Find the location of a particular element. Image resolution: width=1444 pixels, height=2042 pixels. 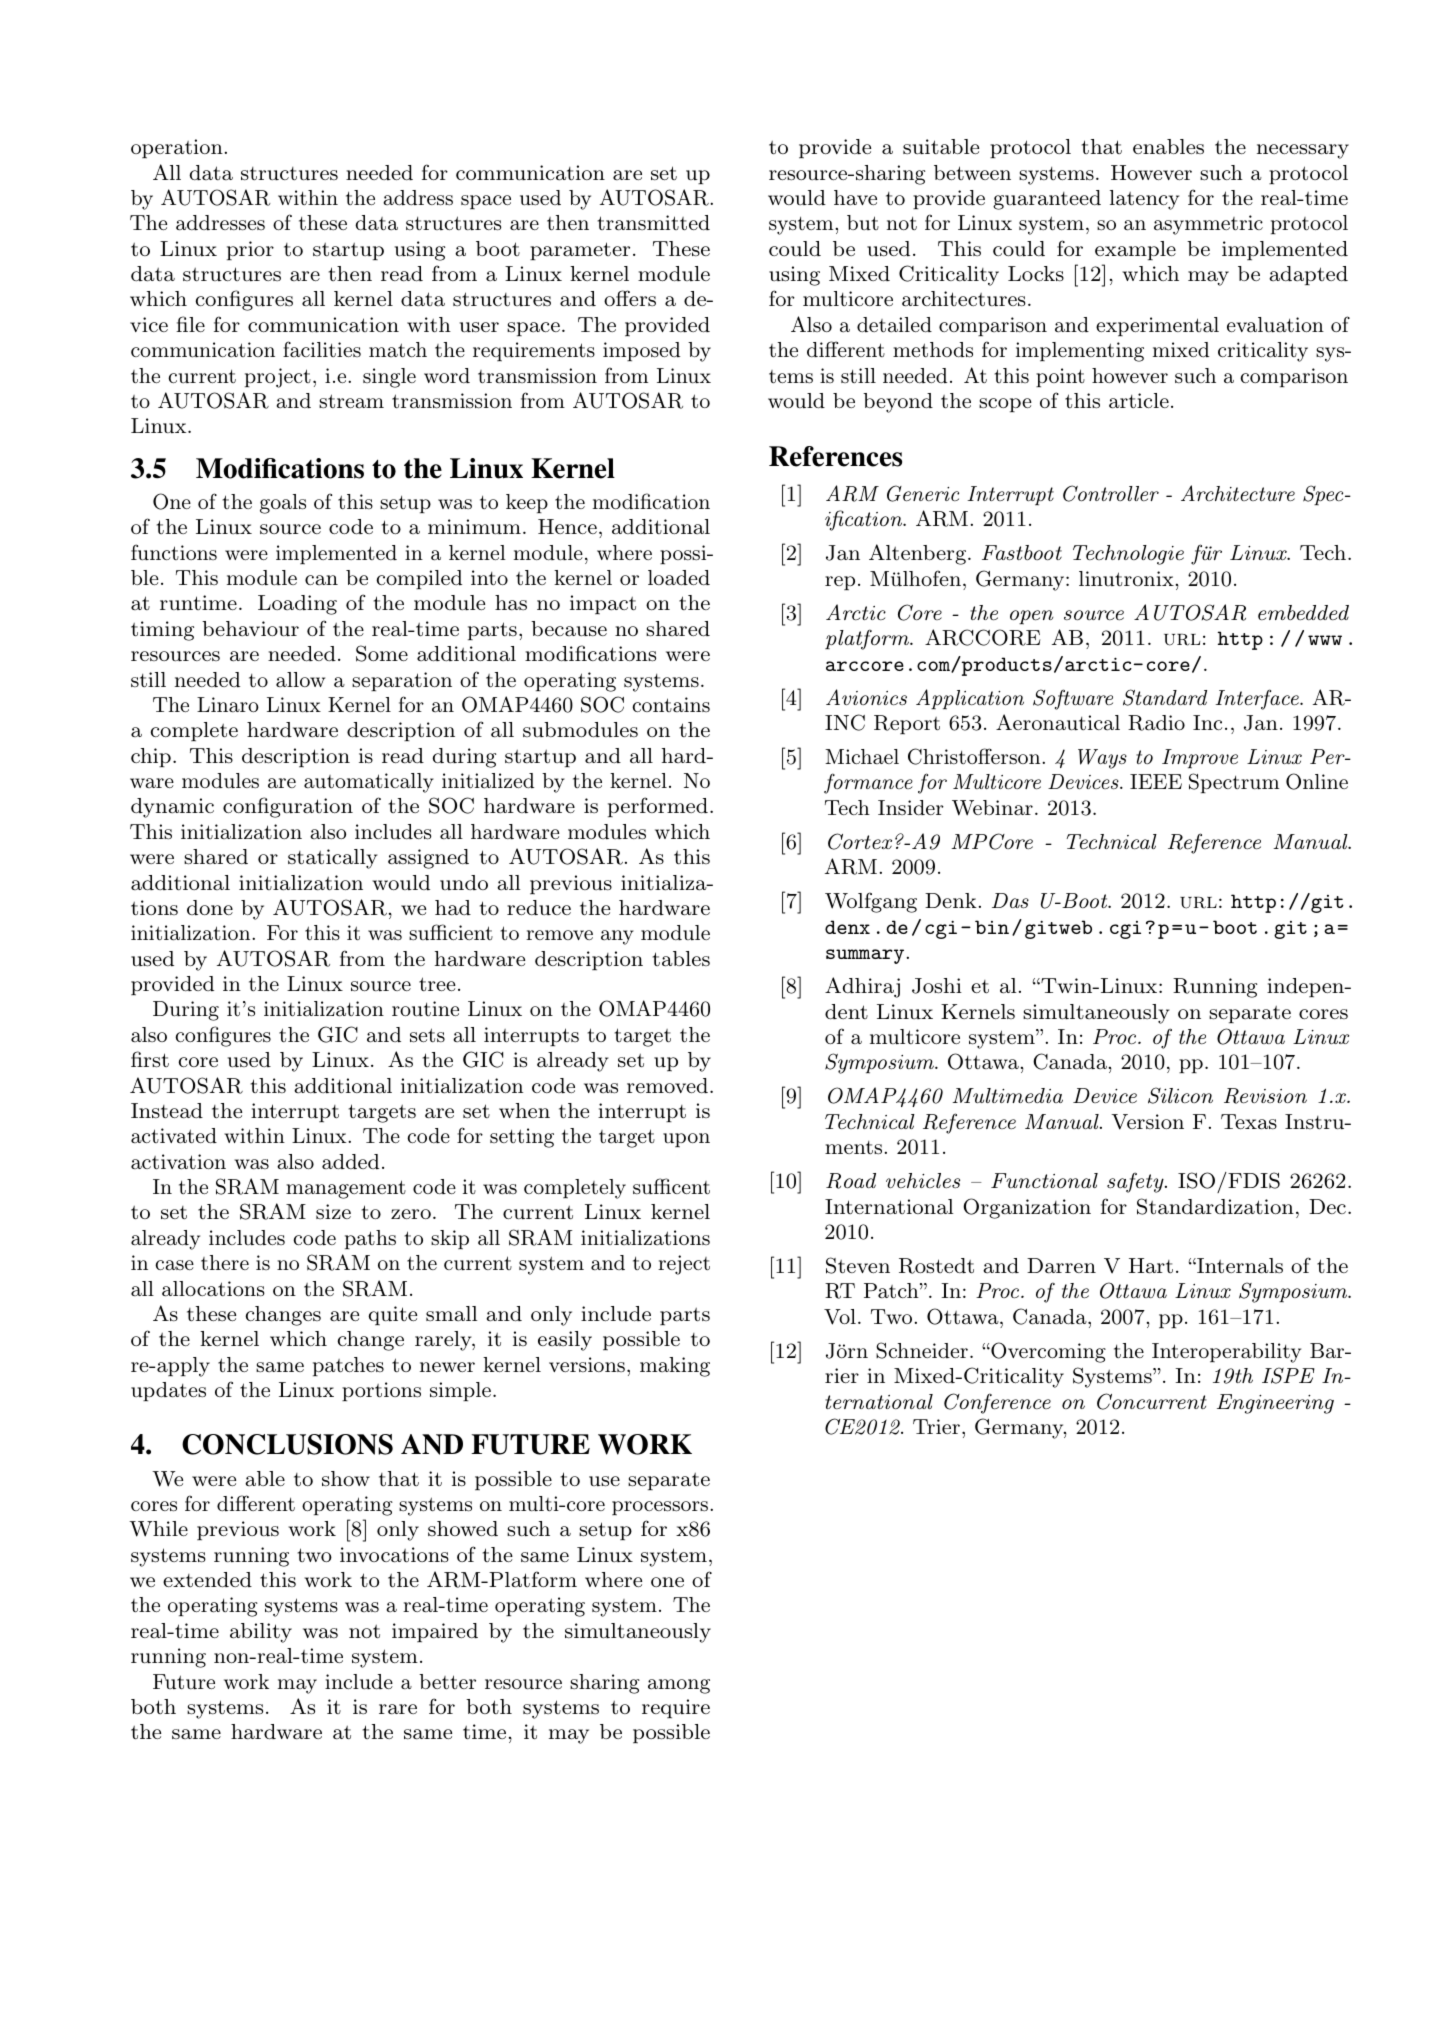

among is located at coordinates (679, 1686).
